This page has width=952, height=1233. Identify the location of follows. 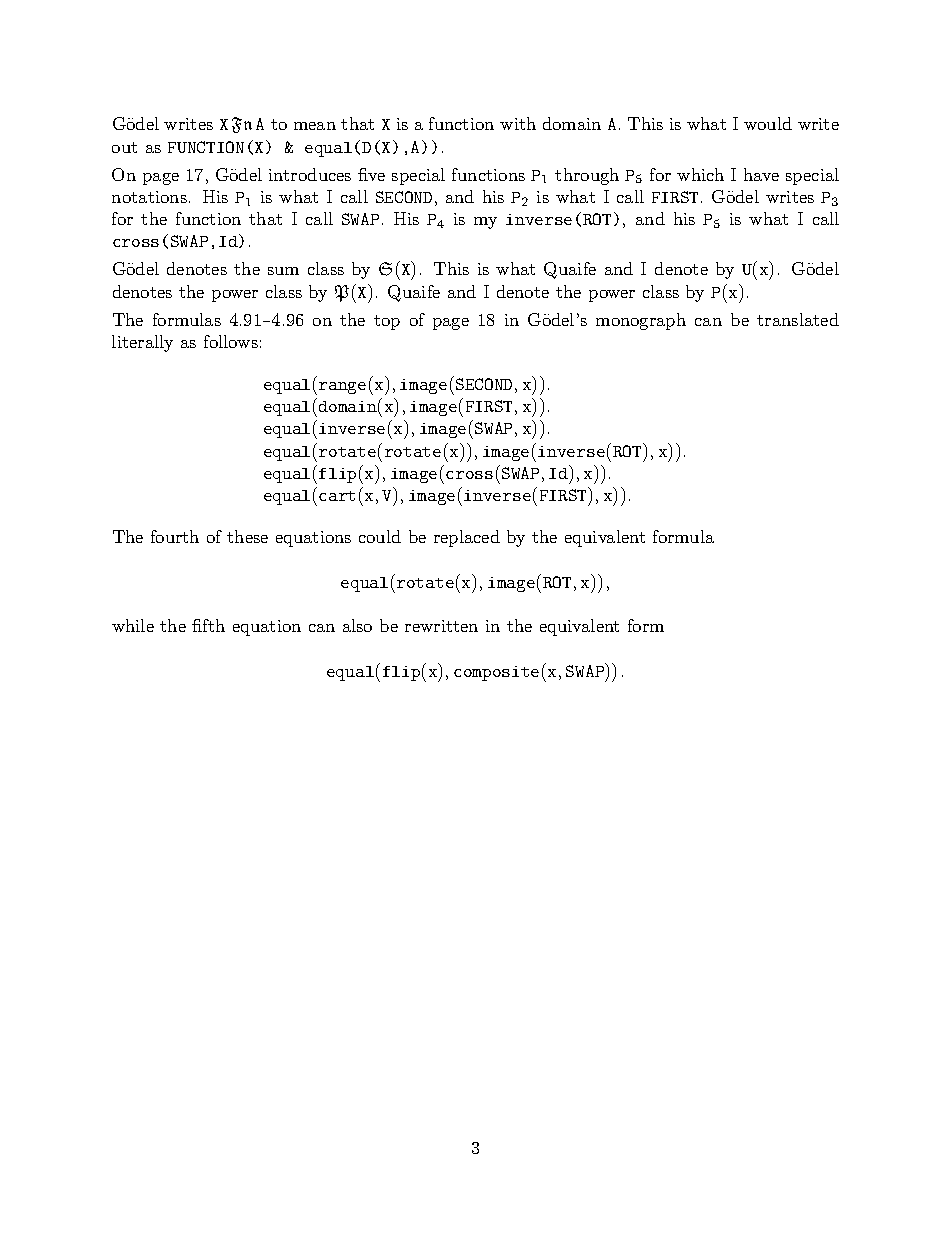
(231, 341).
